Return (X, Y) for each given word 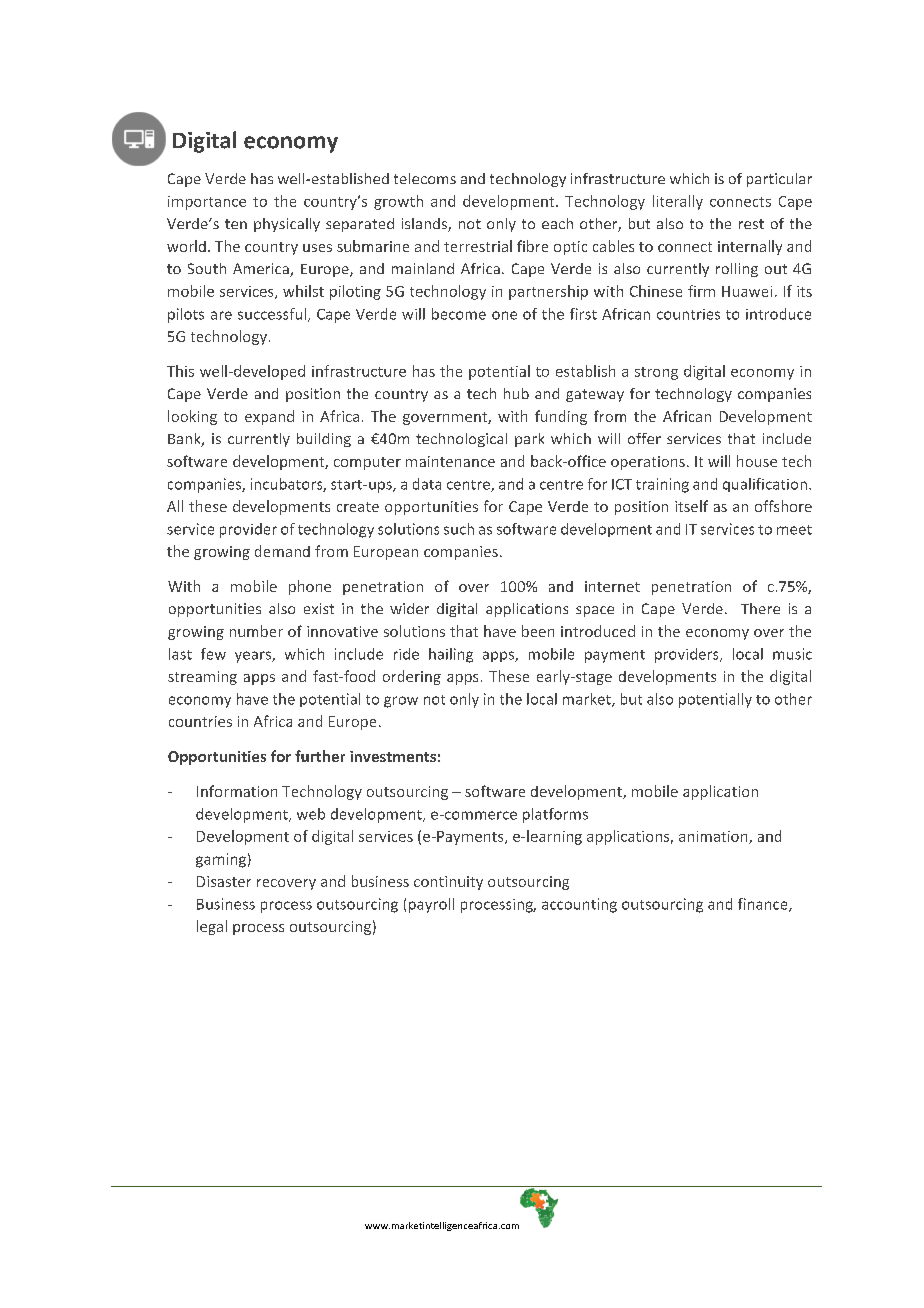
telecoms (425, 178)
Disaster (224, 881)
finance (764, 905)
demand (282, 551)
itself (691, 506)
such (459, 529)
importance (207, 203)
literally (678, 202)
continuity (448, 883)
